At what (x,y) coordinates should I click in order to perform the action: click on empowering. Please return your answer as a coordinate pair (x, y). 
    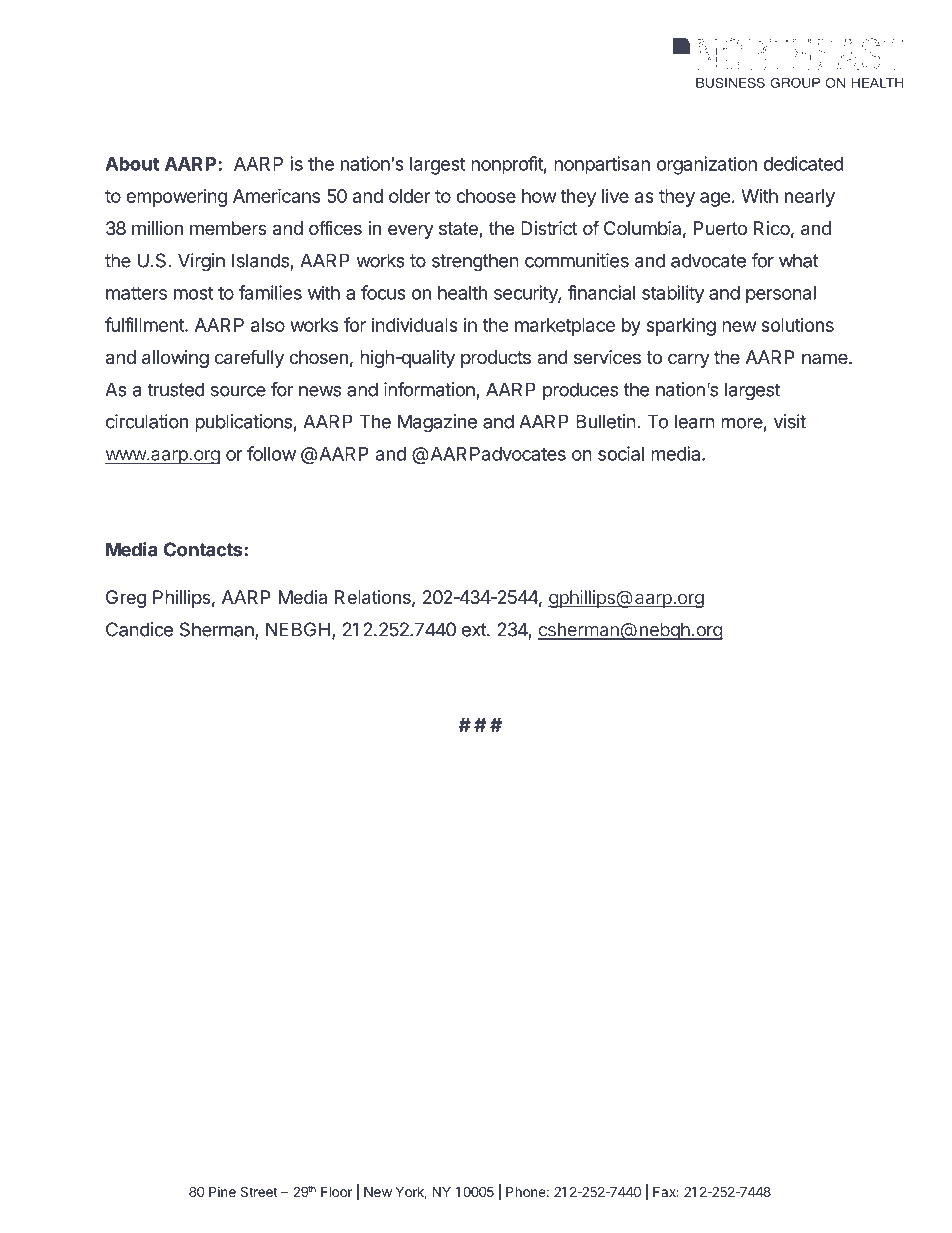
    Looking at the image, I should click on (176, 198).
